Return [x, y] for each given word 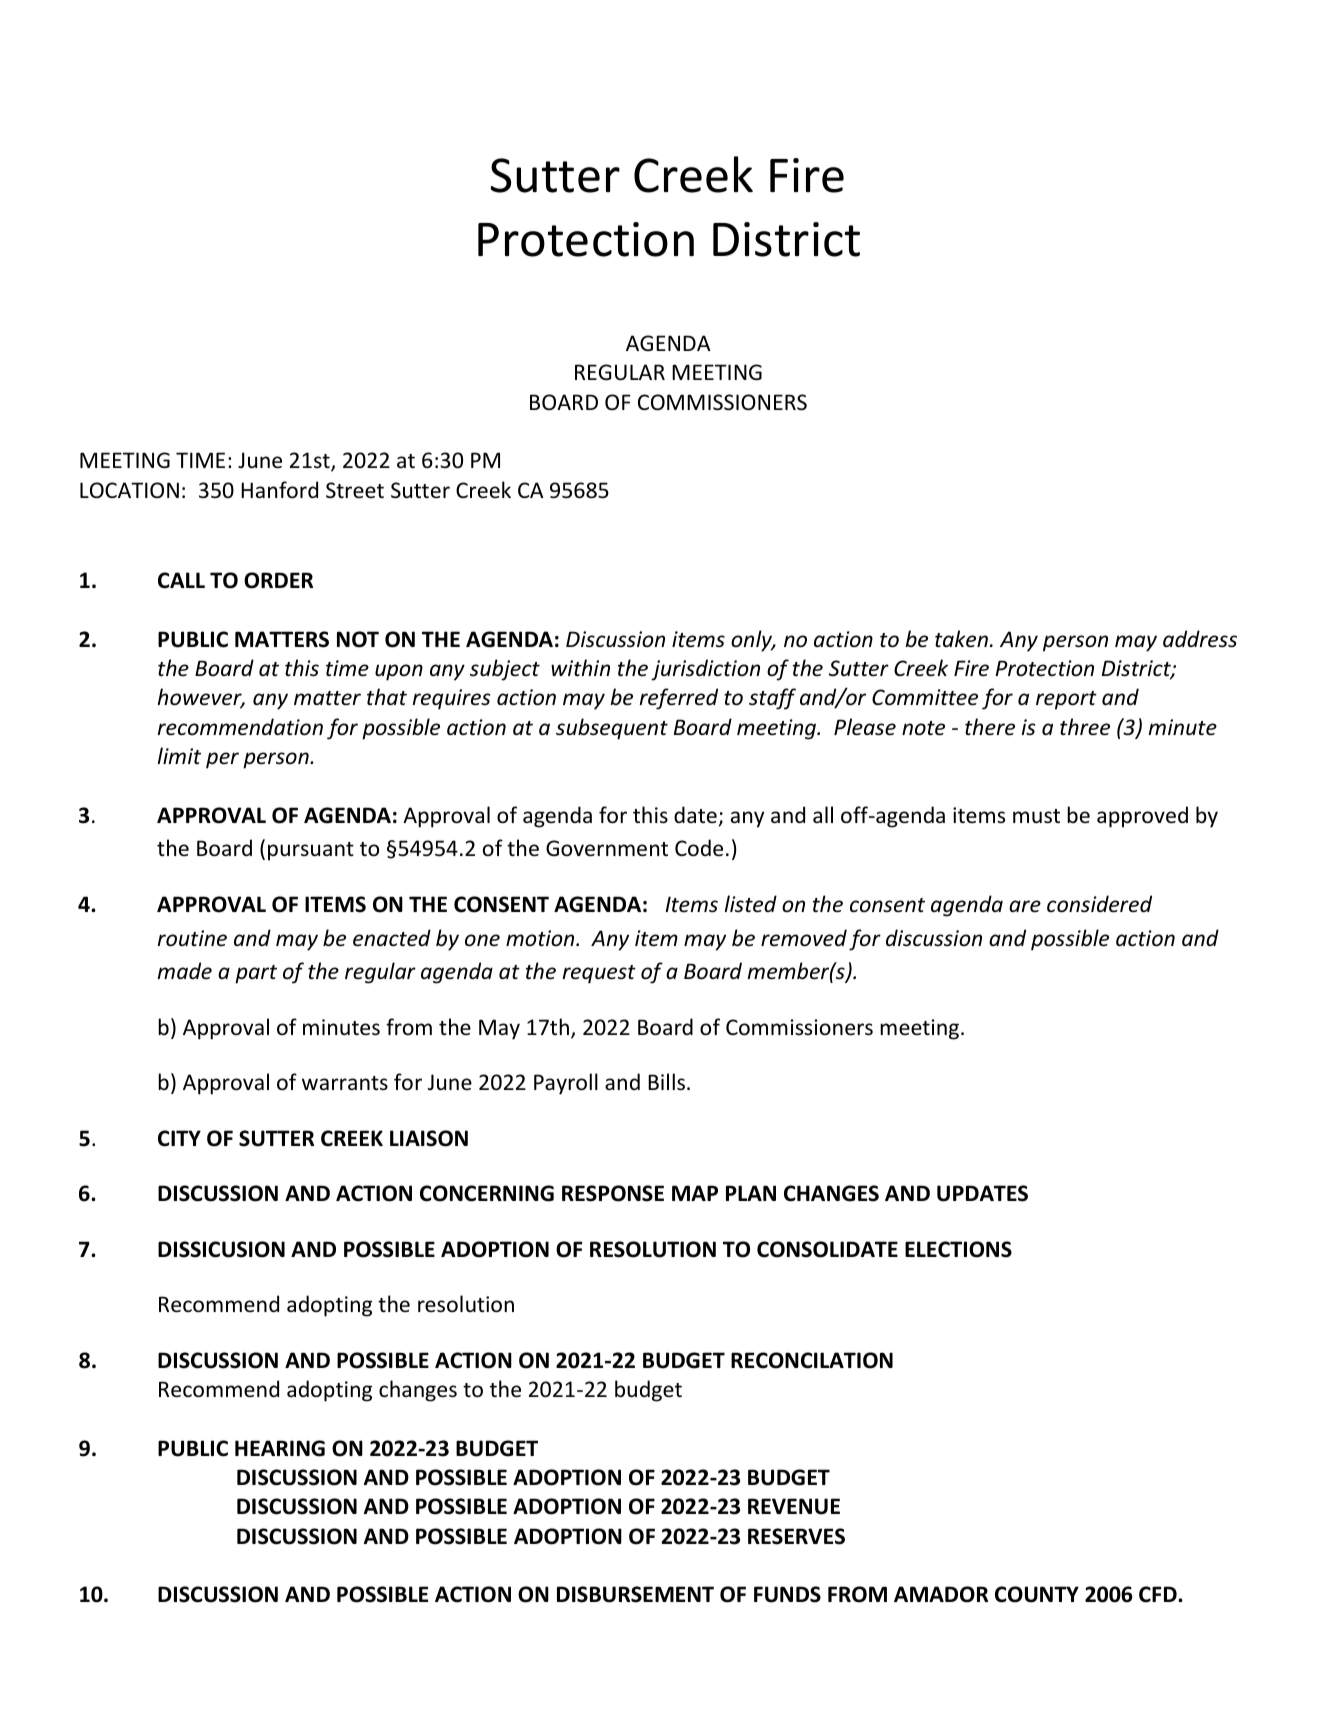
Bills [666, 1082]
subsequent [612, 729]
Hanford [279, 490]
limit [179, 755]
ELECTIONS [958, 1249]
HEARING [280, 1448]
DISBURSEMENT [635, 1594]
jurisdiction [705, 670]
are [1025, 906]
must [1036, 816]
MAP [695, 1193]
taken [961, 639]
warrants [345, 1083]
